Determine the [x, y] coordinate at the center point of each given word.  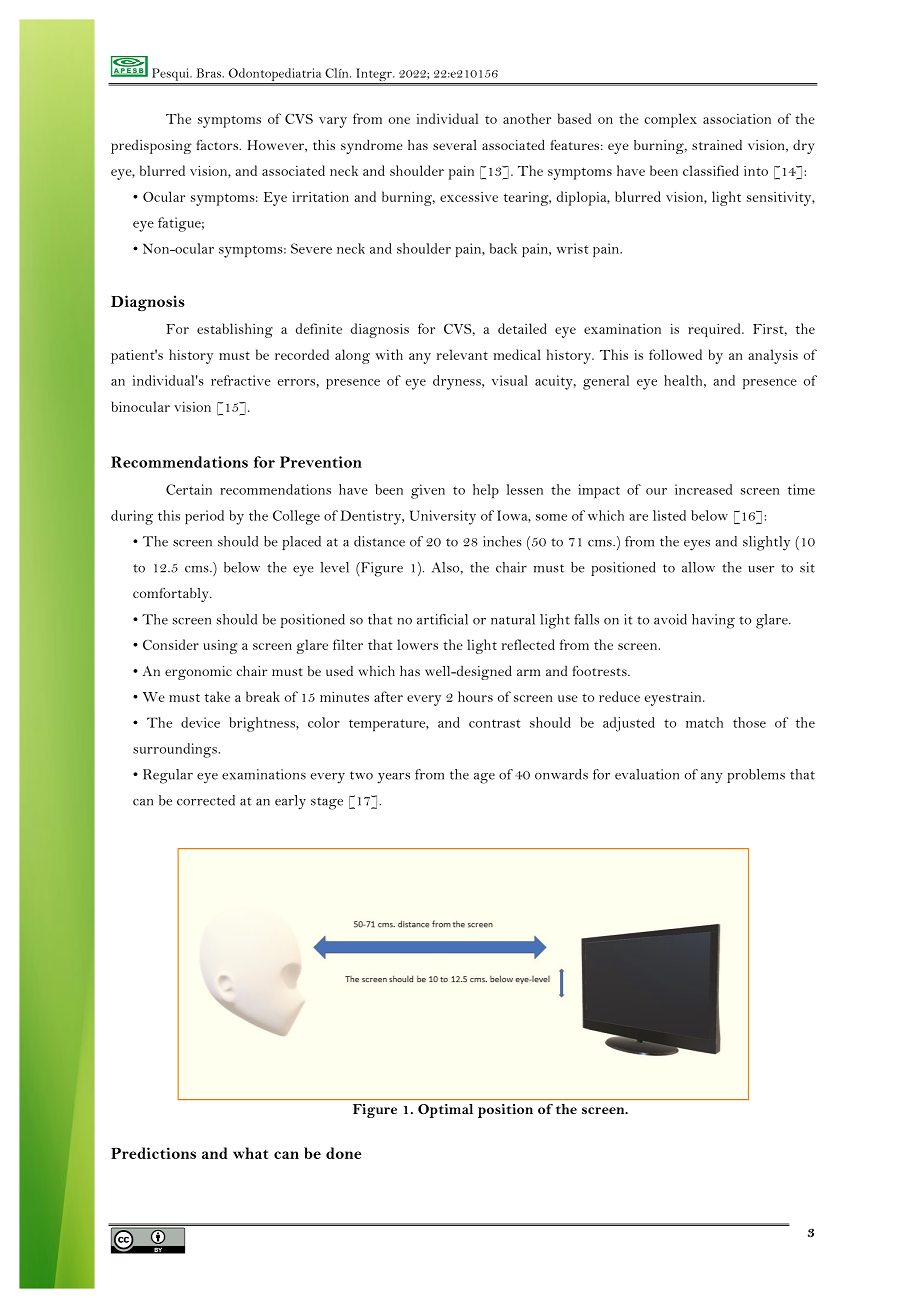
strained [717, 144]
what [250, 1153]
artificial [442, 619]
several [455, 145]
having [713, 621]
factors [218, 145]
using [220, 647]
